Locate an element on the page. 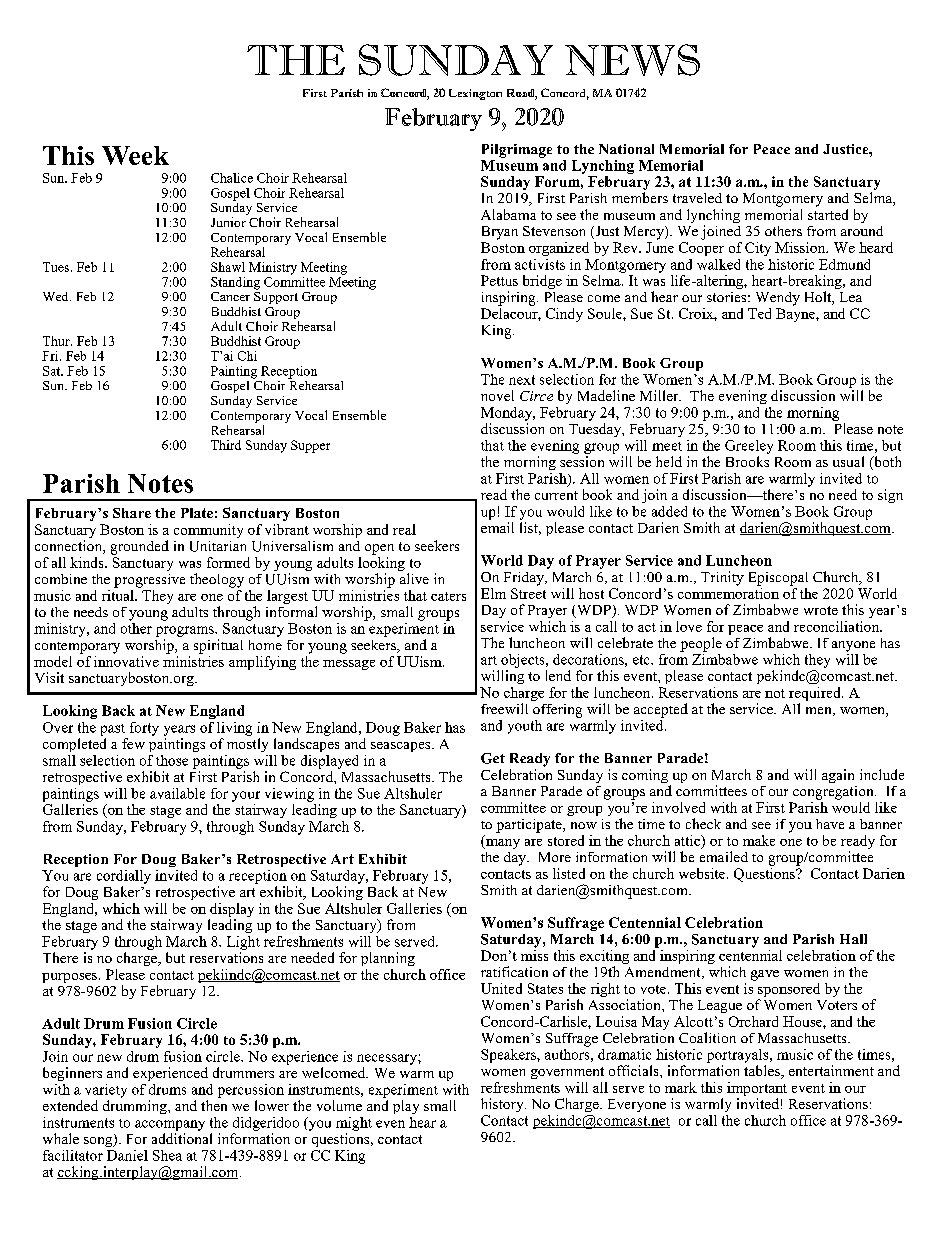  NEWS is located at coordinates (632, 60).
